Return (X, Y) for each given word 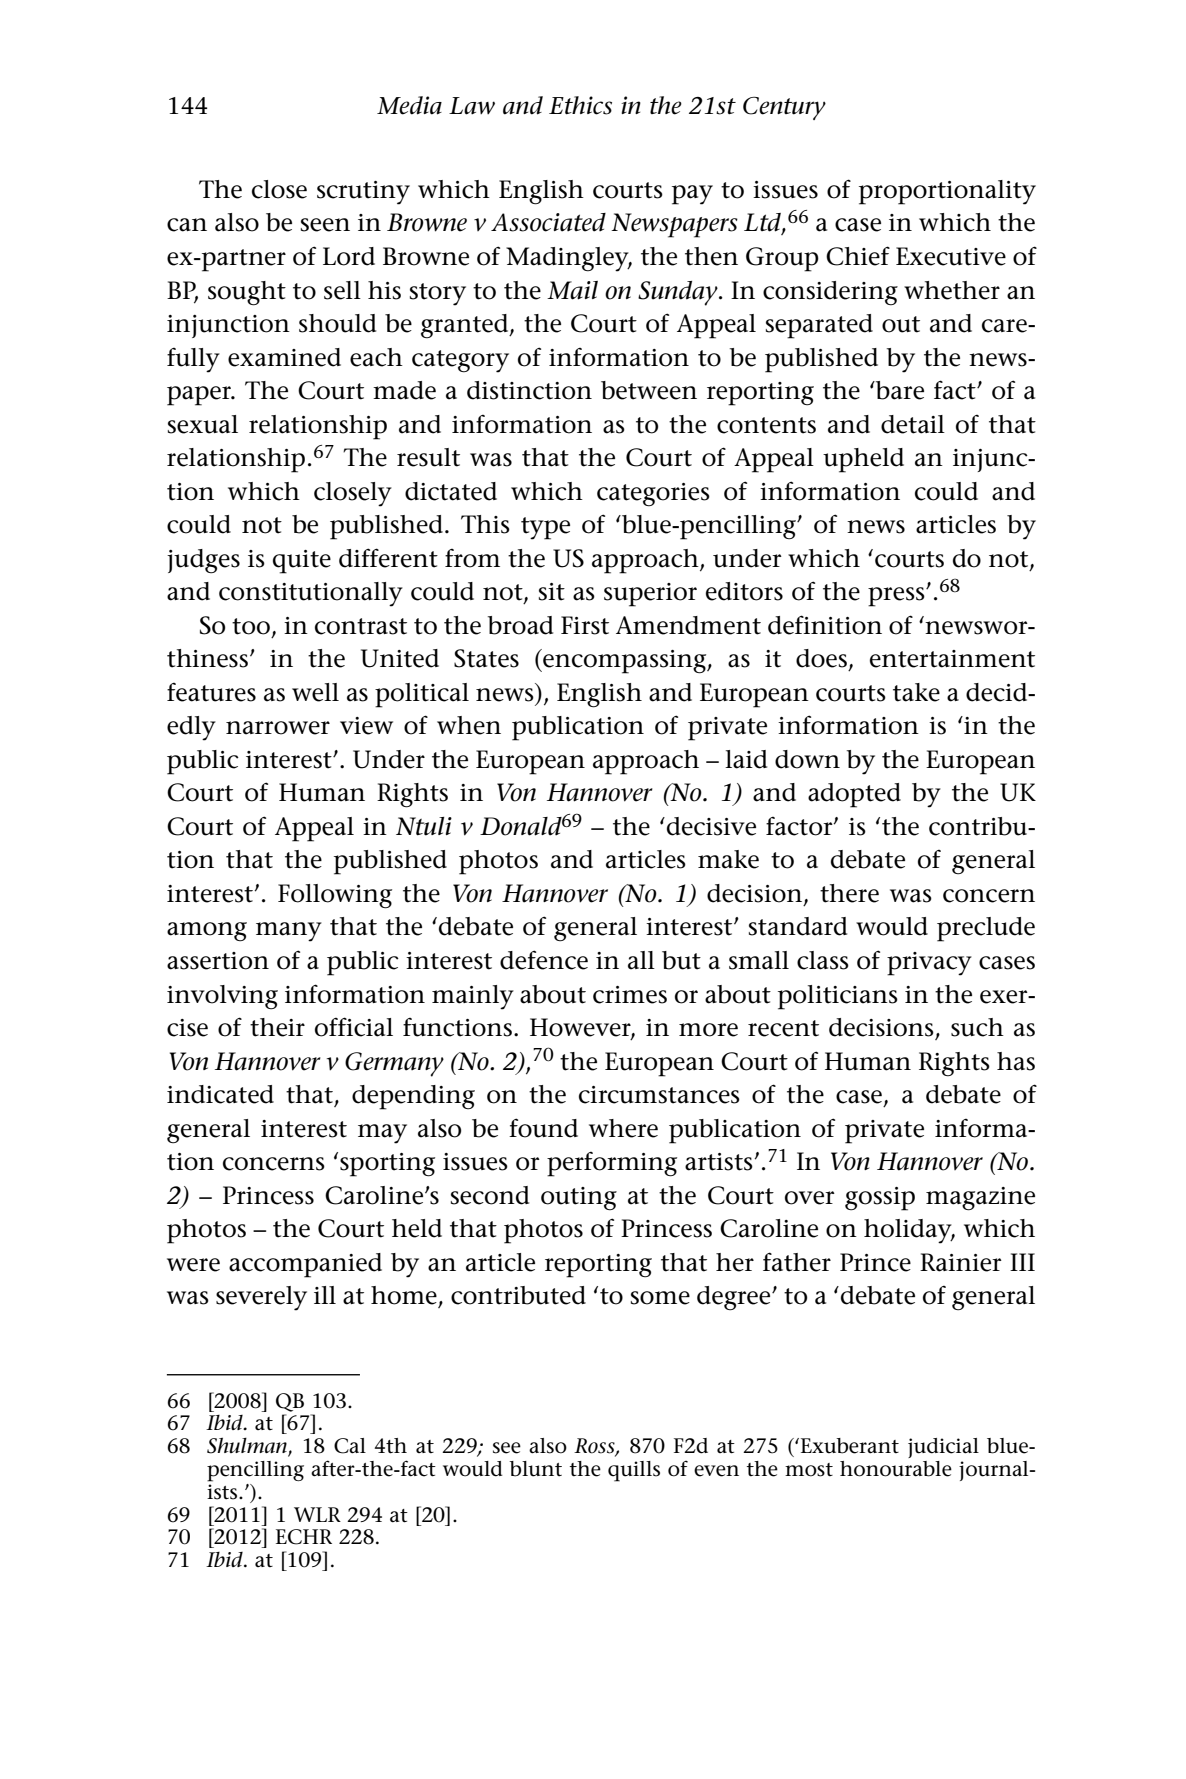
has (1016, 1061)
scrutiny (363, 193)
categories (653, 495)
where (623, 1128)
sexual (203, 424)
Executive (951, 256)
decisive (711, 826)
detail (913, 424)
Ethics (580, 105)
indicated (220, 1094)
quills (634, 1471)
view (366, 726)
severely (261, 1298)
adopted (854, 795)
